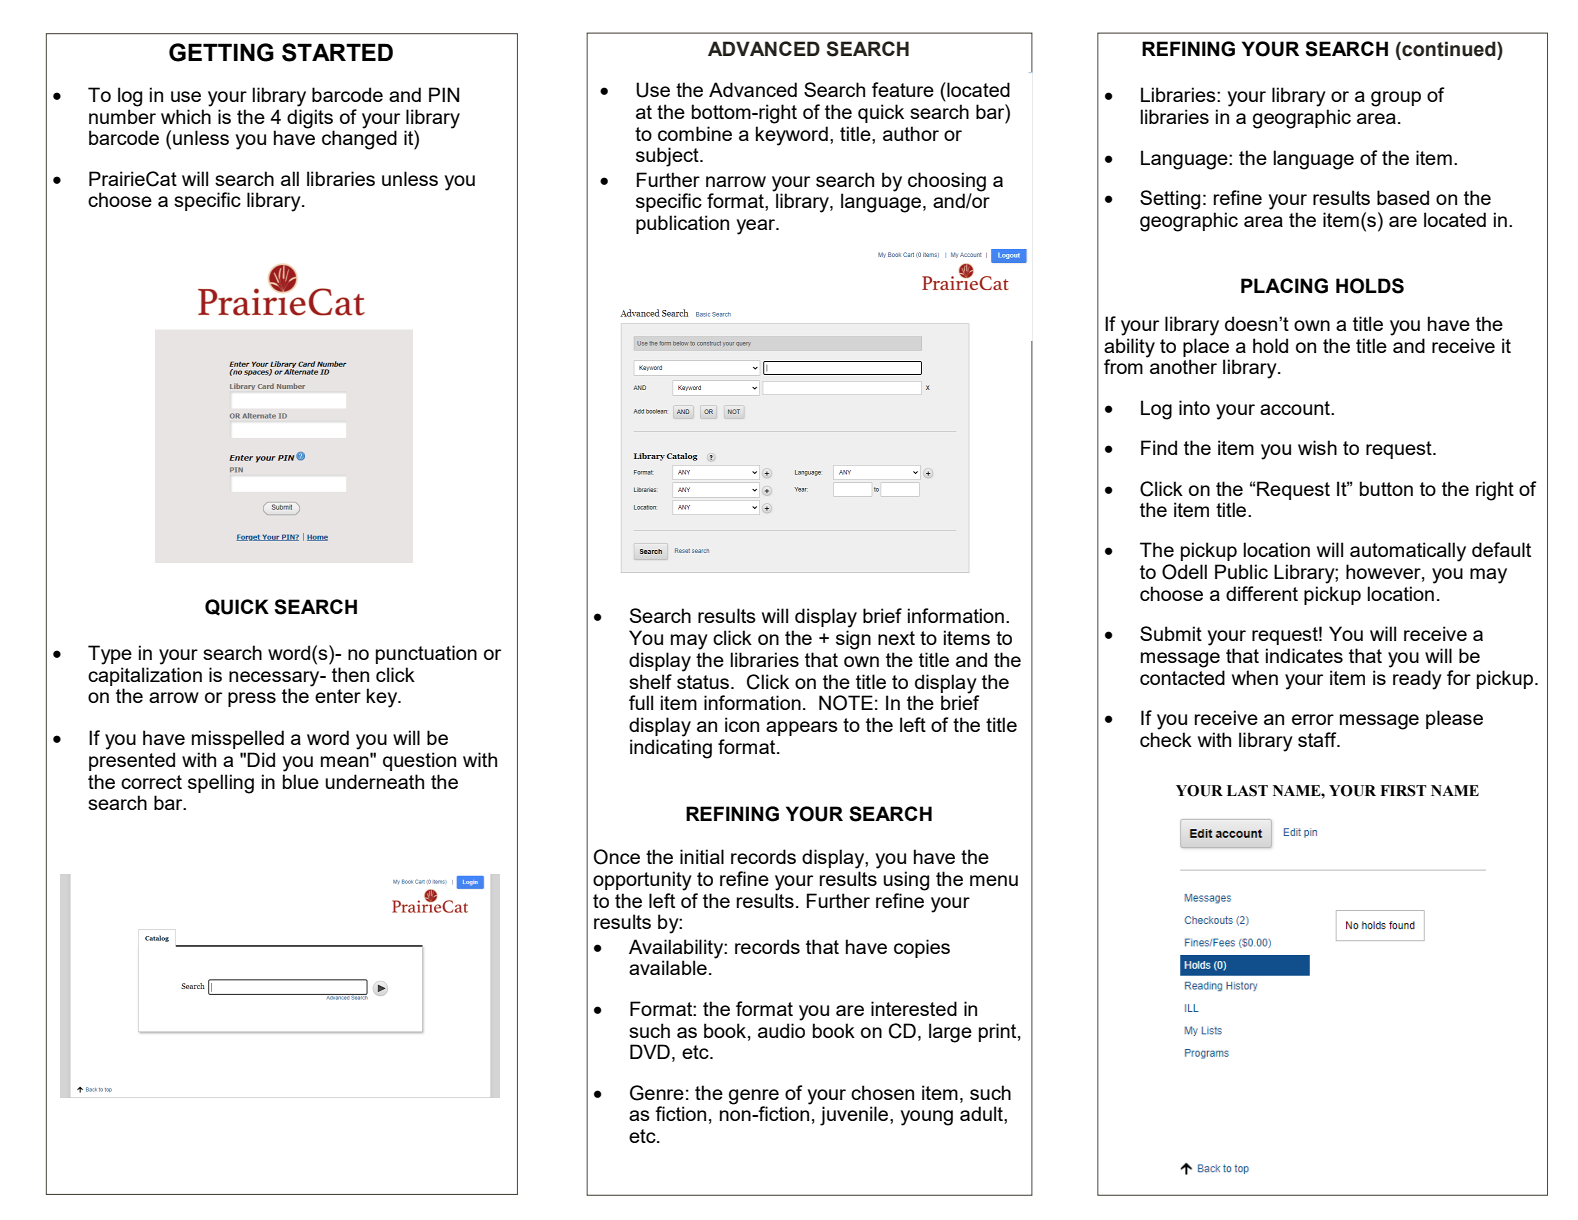  I want to click on chosen, so click(882, 1092).
